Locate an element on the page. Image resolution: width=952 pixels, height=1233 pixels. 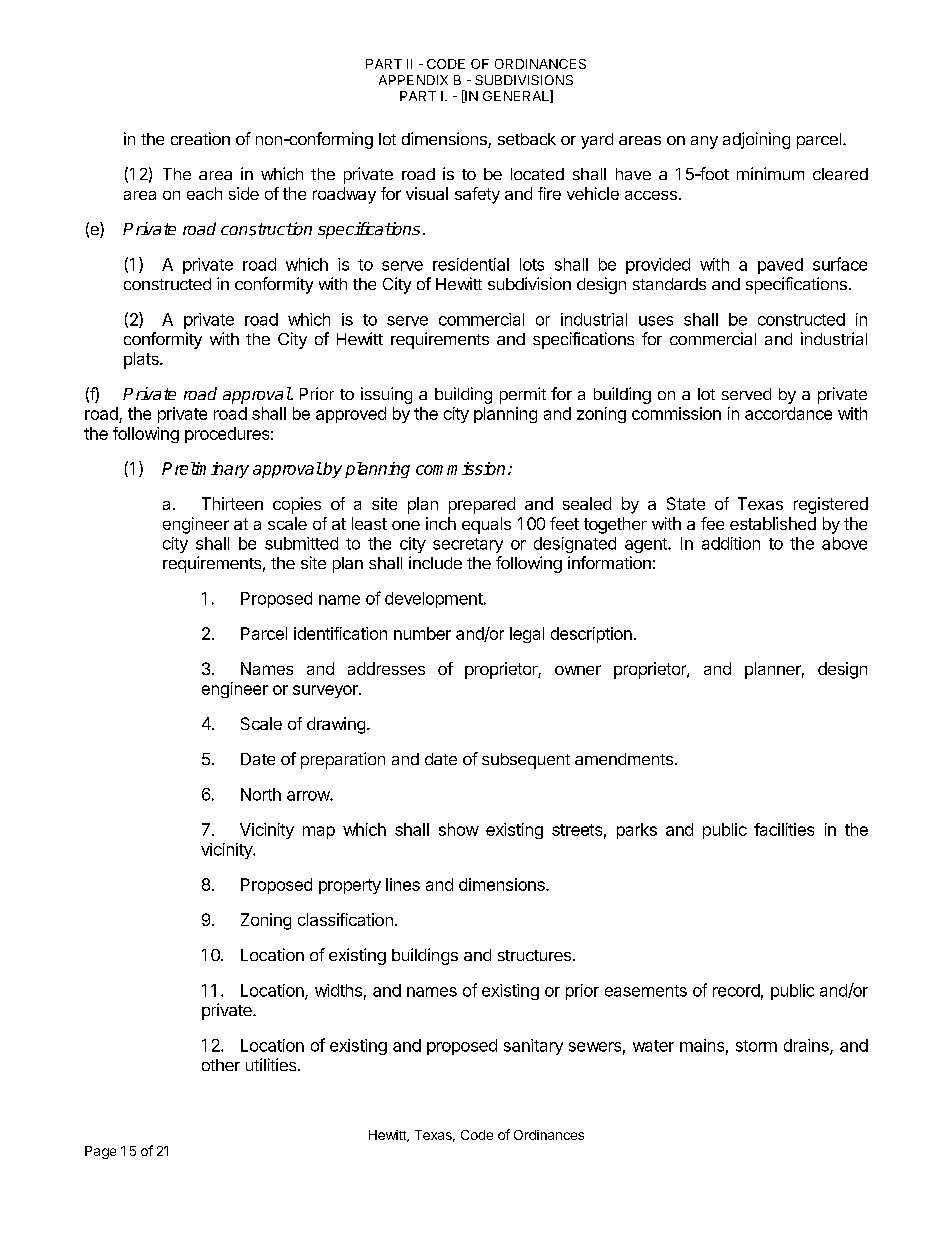
other is located at coordinates (221, 1065).
